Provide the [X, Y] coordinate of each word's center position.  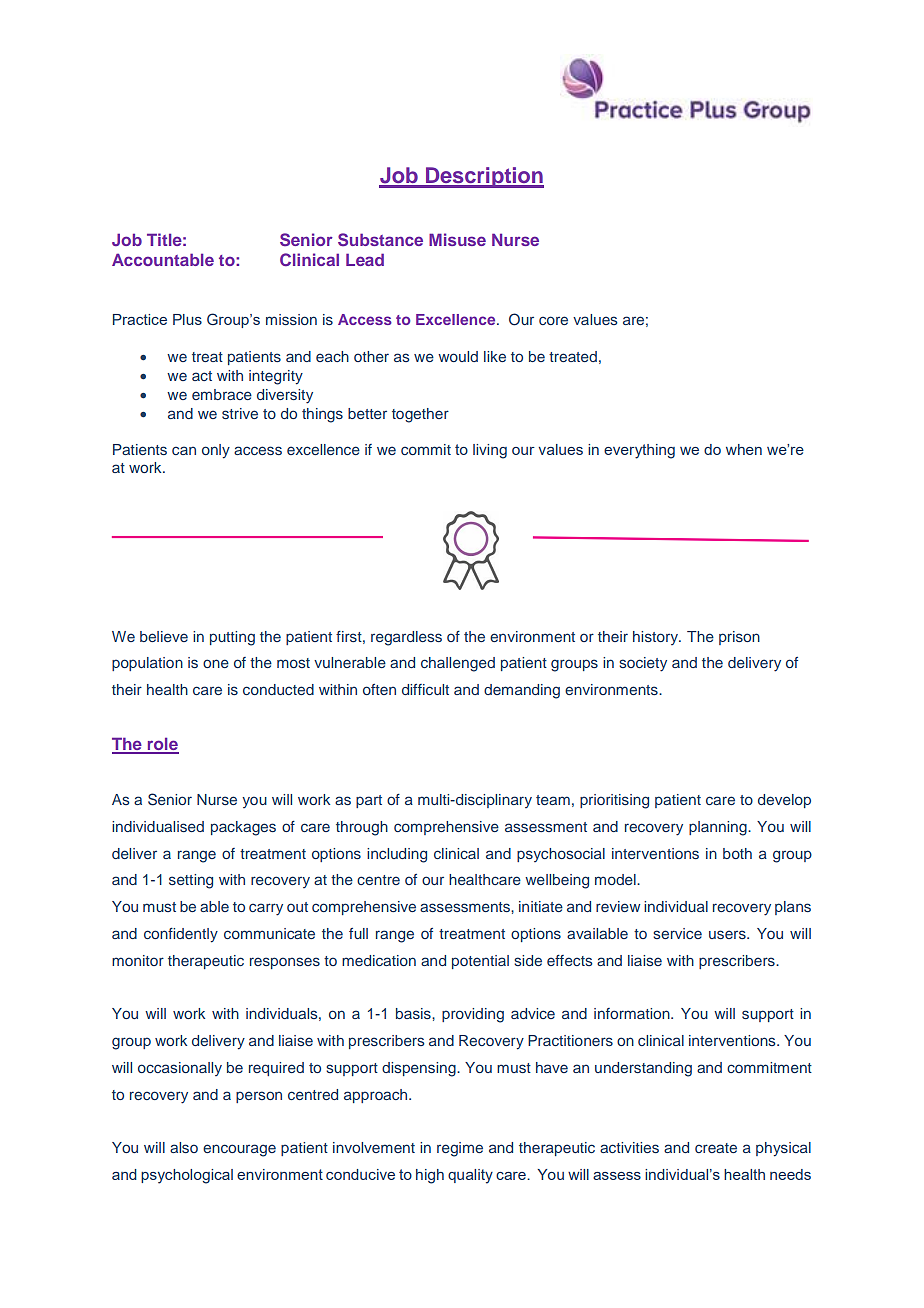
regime [460, 1149]
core [553, 320]
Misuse [457, 239]
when [744, 449]
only [216, 451]
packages [243, 828]
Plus [187, 319]
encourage [239, 1150]
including [397, 855]
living [490, 451]
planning [719, 828]
